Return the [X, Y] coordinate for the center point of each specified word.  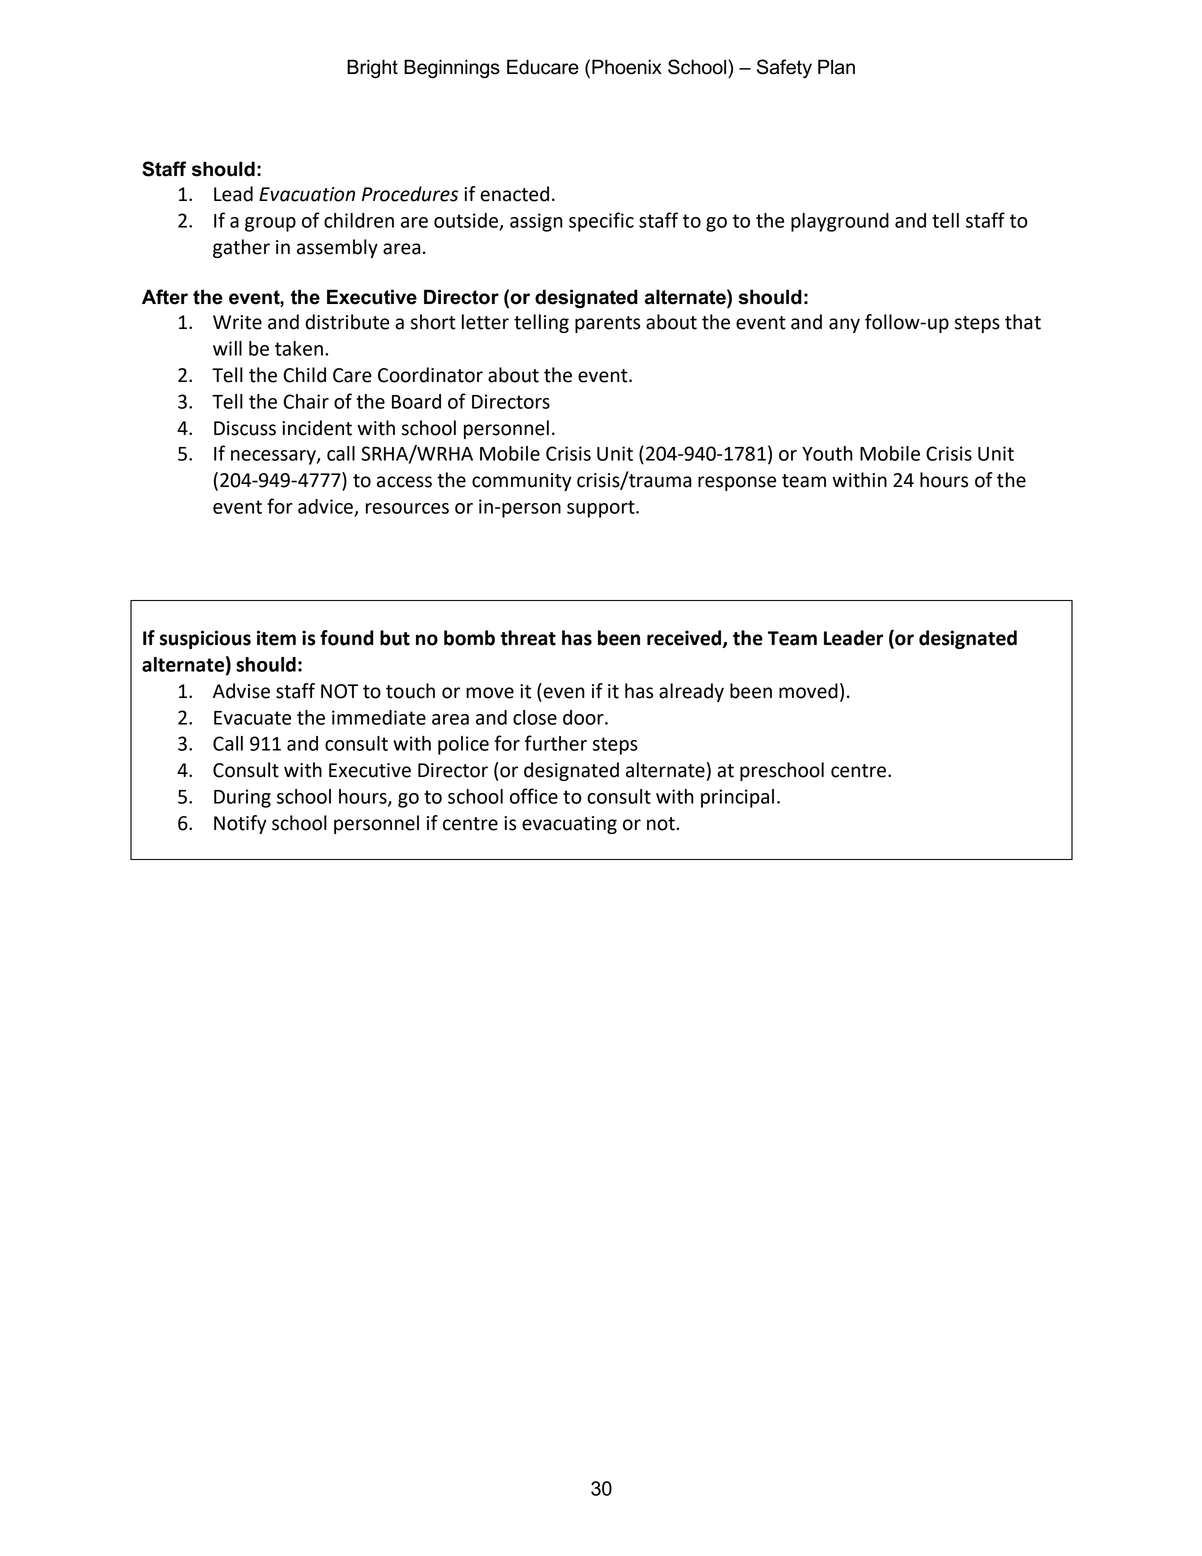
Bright [372, 69]
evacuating [569, 825]
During [242, 798]
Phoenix [627, 67]
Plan [836, 67]
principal [737, 798]
